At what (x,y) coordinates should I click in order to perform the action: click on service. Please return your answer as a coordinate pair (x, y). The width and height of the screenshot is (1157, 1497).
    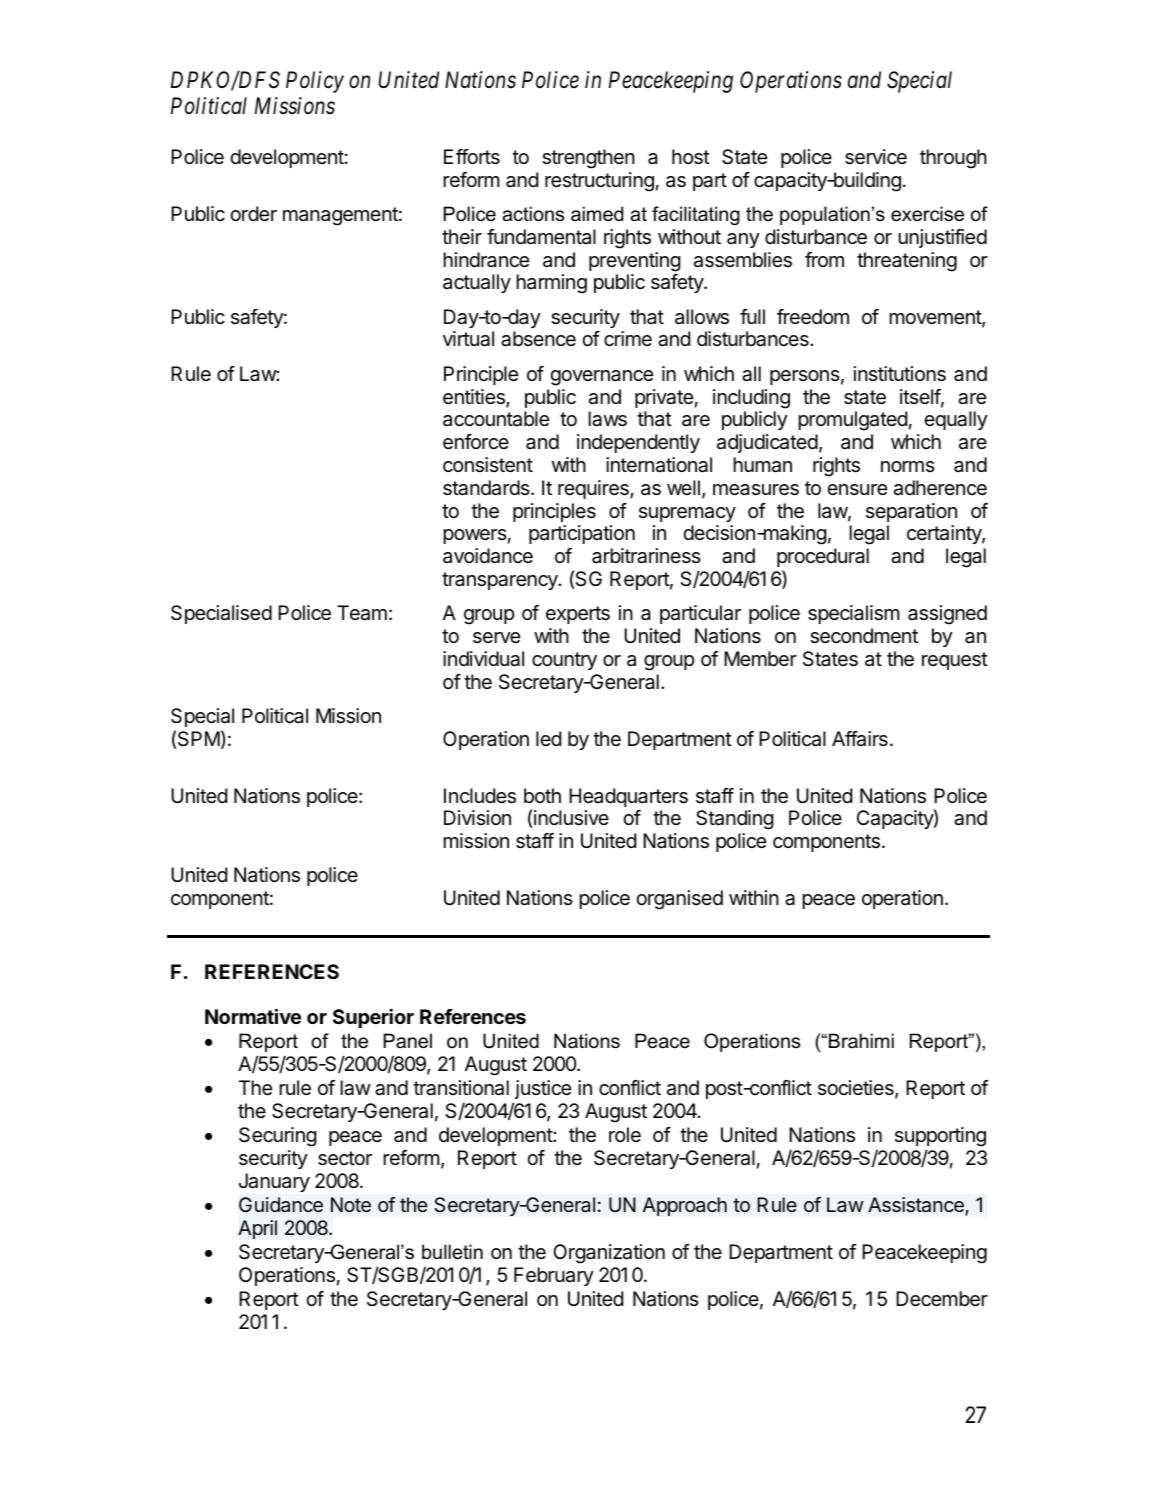
    Looking at the image, I should click on (876, 157).
